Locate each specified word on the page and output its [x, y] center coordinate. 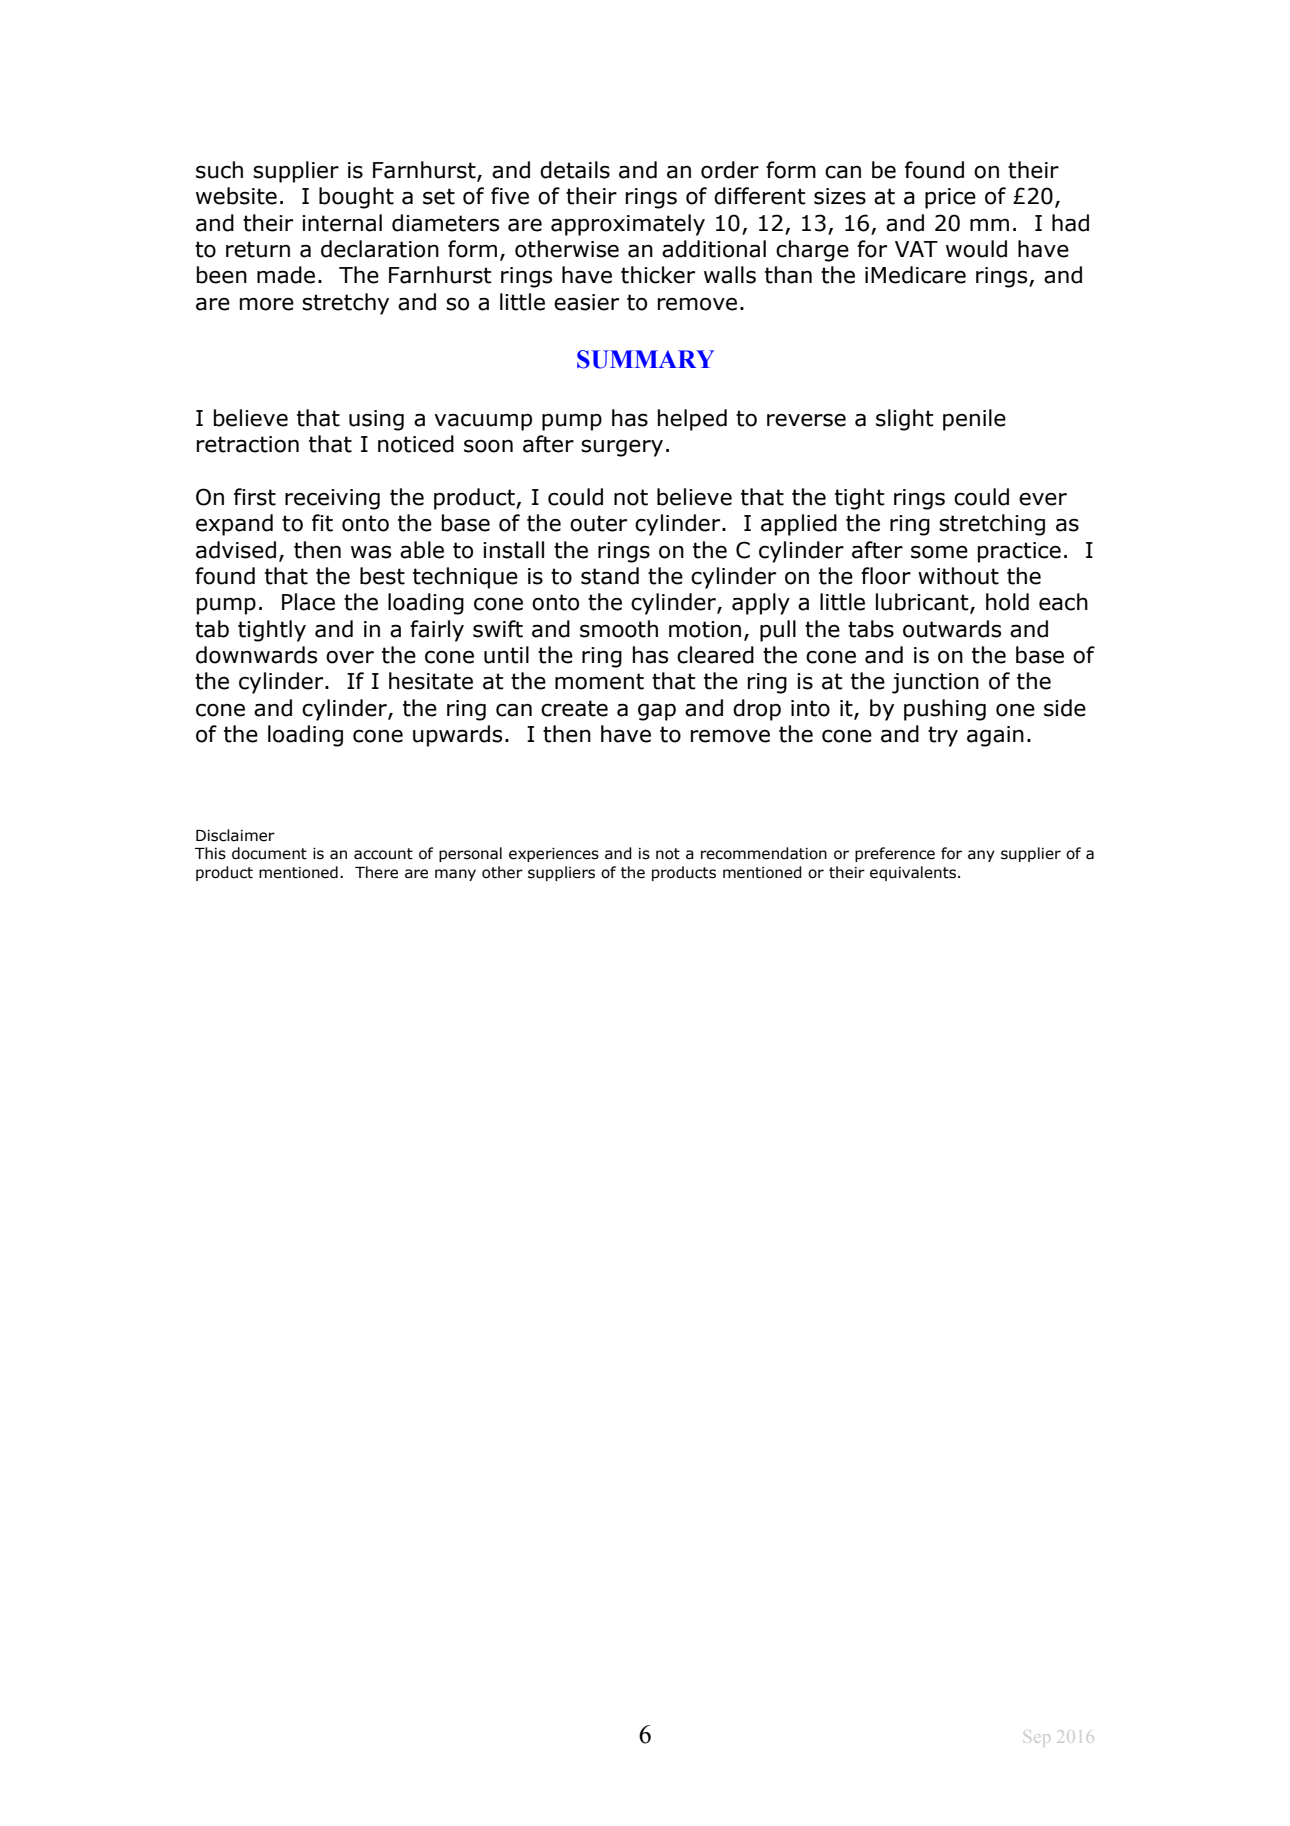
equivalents [913, 873]
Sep [1037, 1738]
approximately [628, 225]
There [376, 872]
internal [342, 223]
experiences [554, 855]
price [950, 198]
